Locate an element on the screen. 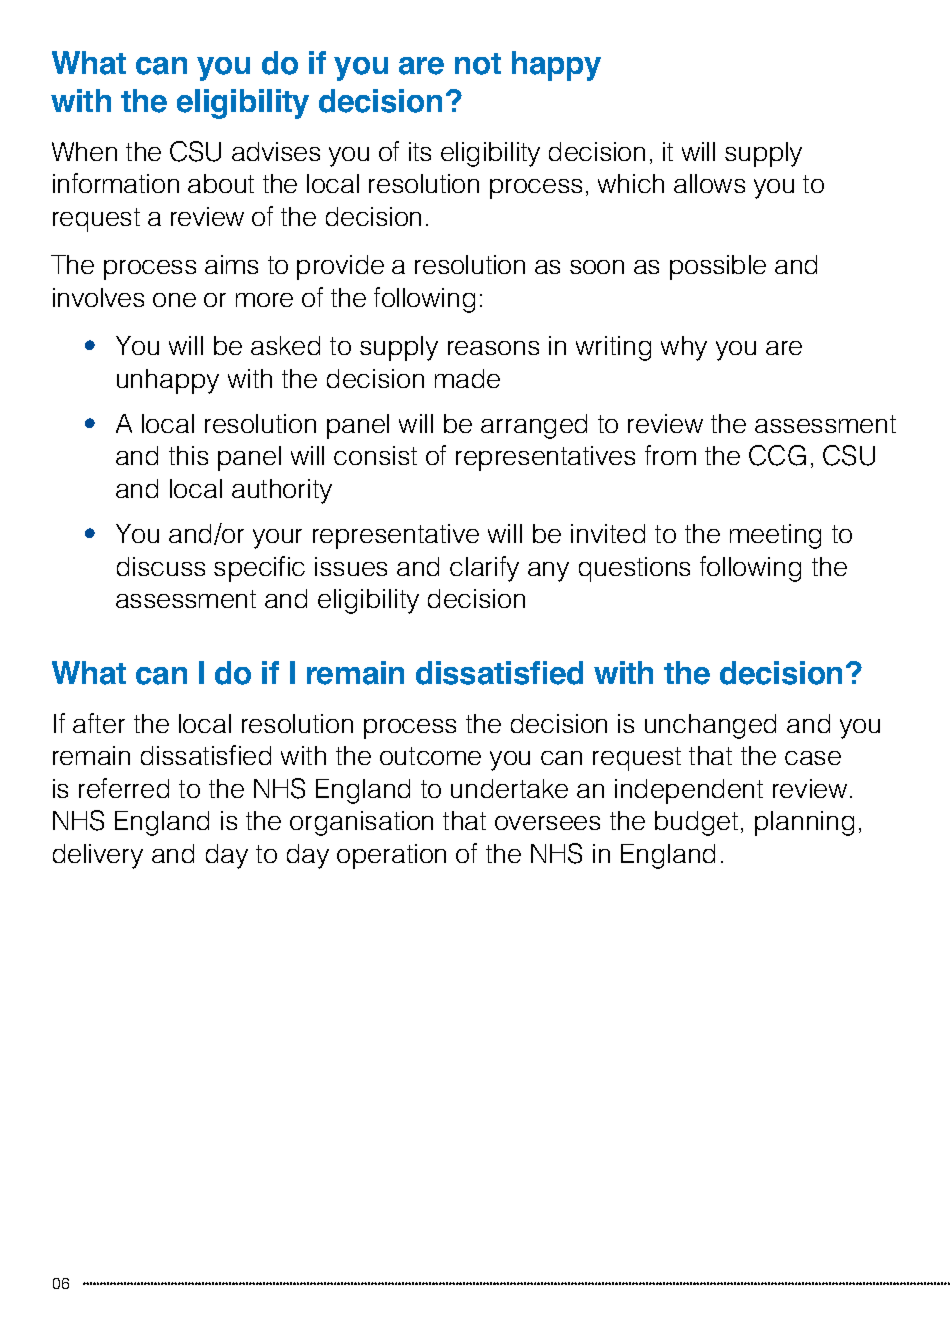  why is located at coordinates (684, 348).
